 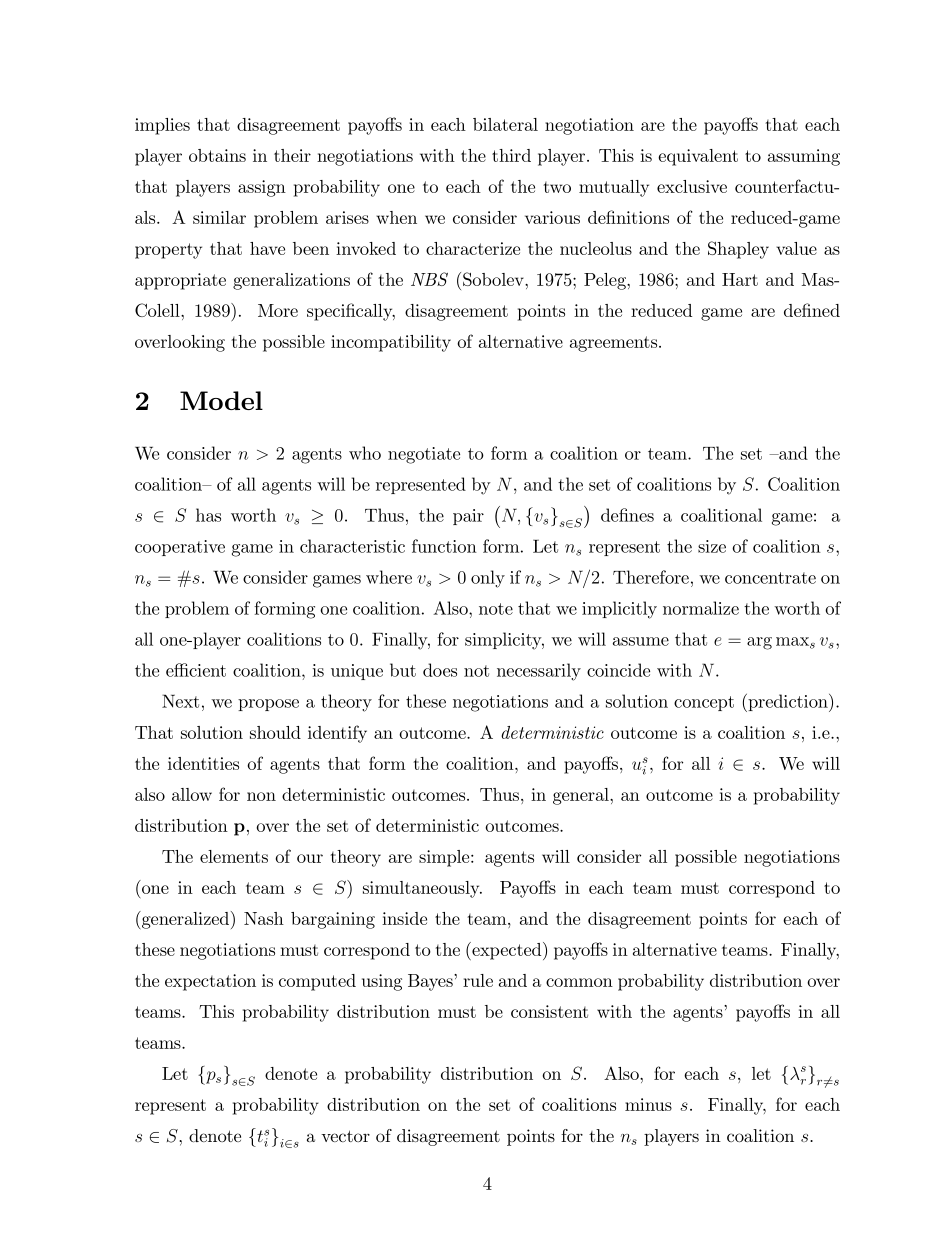 I want to click on propose, so click(x=268, y=705).
